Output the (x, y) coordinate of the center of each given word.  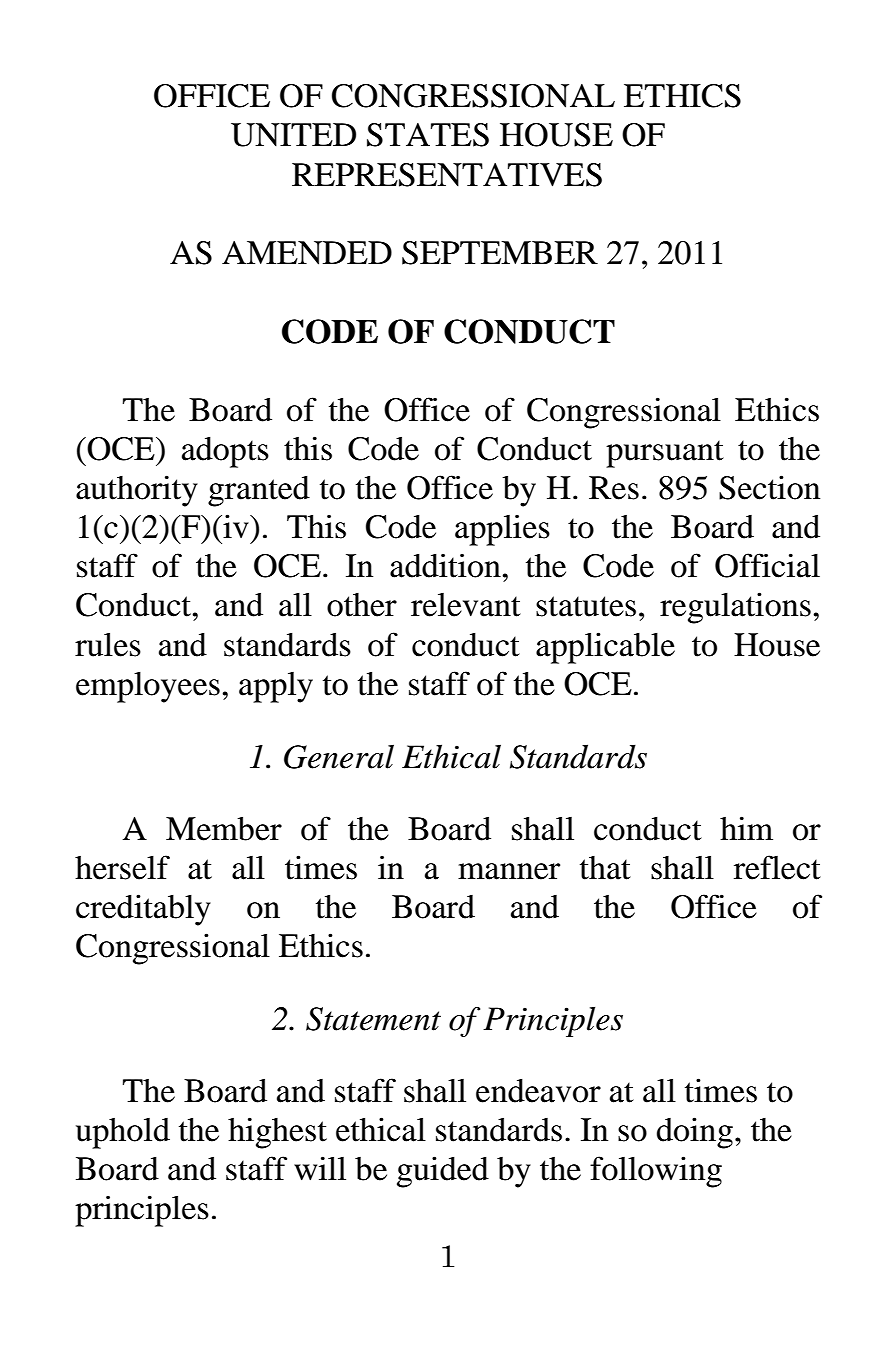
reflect (777, 867)
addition (445, 565)
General (339, 756)
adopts (225, 452)
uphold (123, 1133)
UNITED (293, 135)
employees (148, 687)
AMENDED (307, 253)
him (746, 828)
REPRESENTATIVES (447, 175)
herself (122, 867)
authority (137, 491)
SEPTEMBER (500, 253)
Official (767, 565)
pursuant (665, 454)
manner (509, 871)
